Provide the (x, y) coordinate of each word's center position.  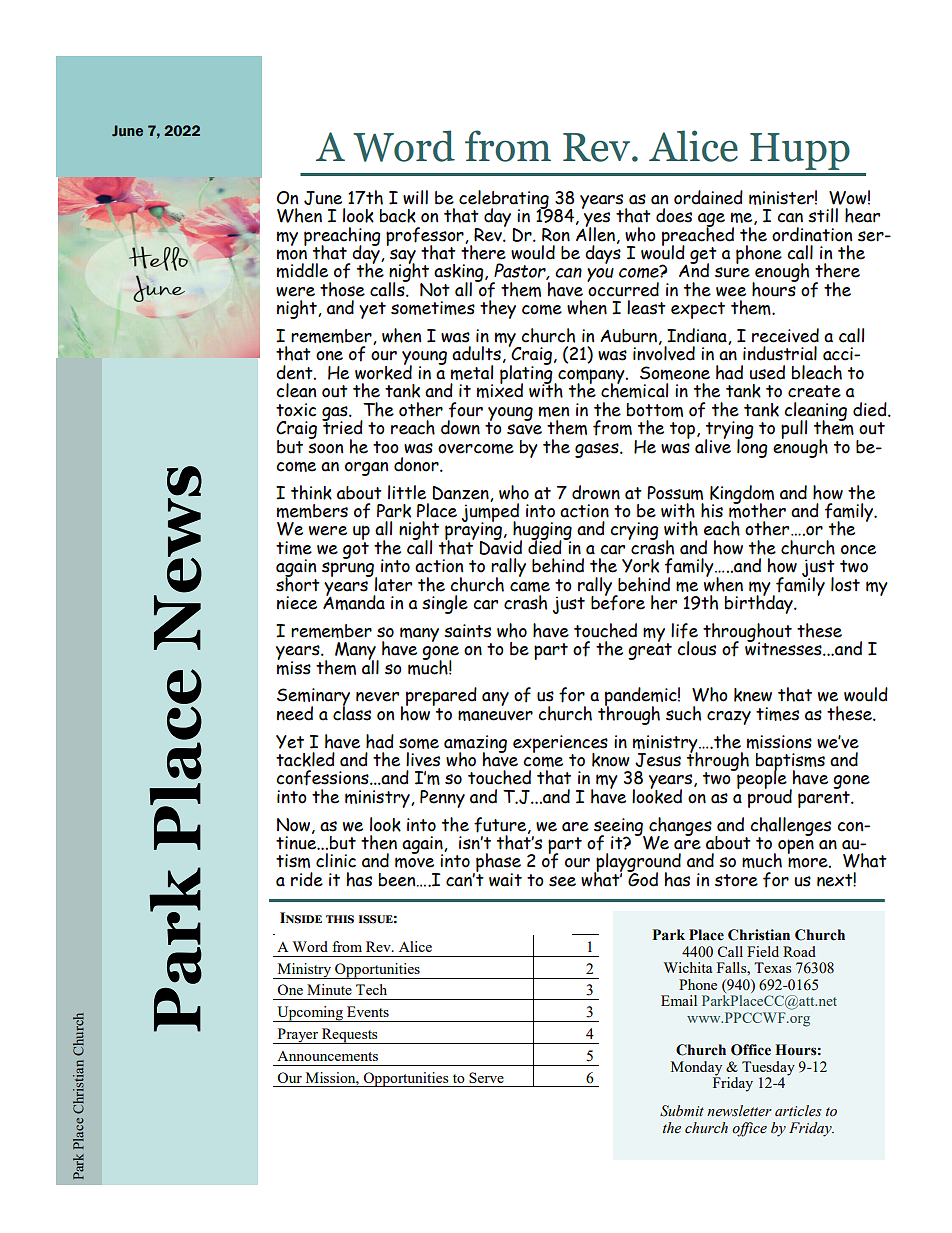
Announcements (327, 1056)
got (356, 549)
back (398, 216)
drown (596, 492)
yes (597, 220)
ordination (812, 234)
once (858, 550)
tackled (305, 759)
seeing (620, 828)
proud (770, 797)
